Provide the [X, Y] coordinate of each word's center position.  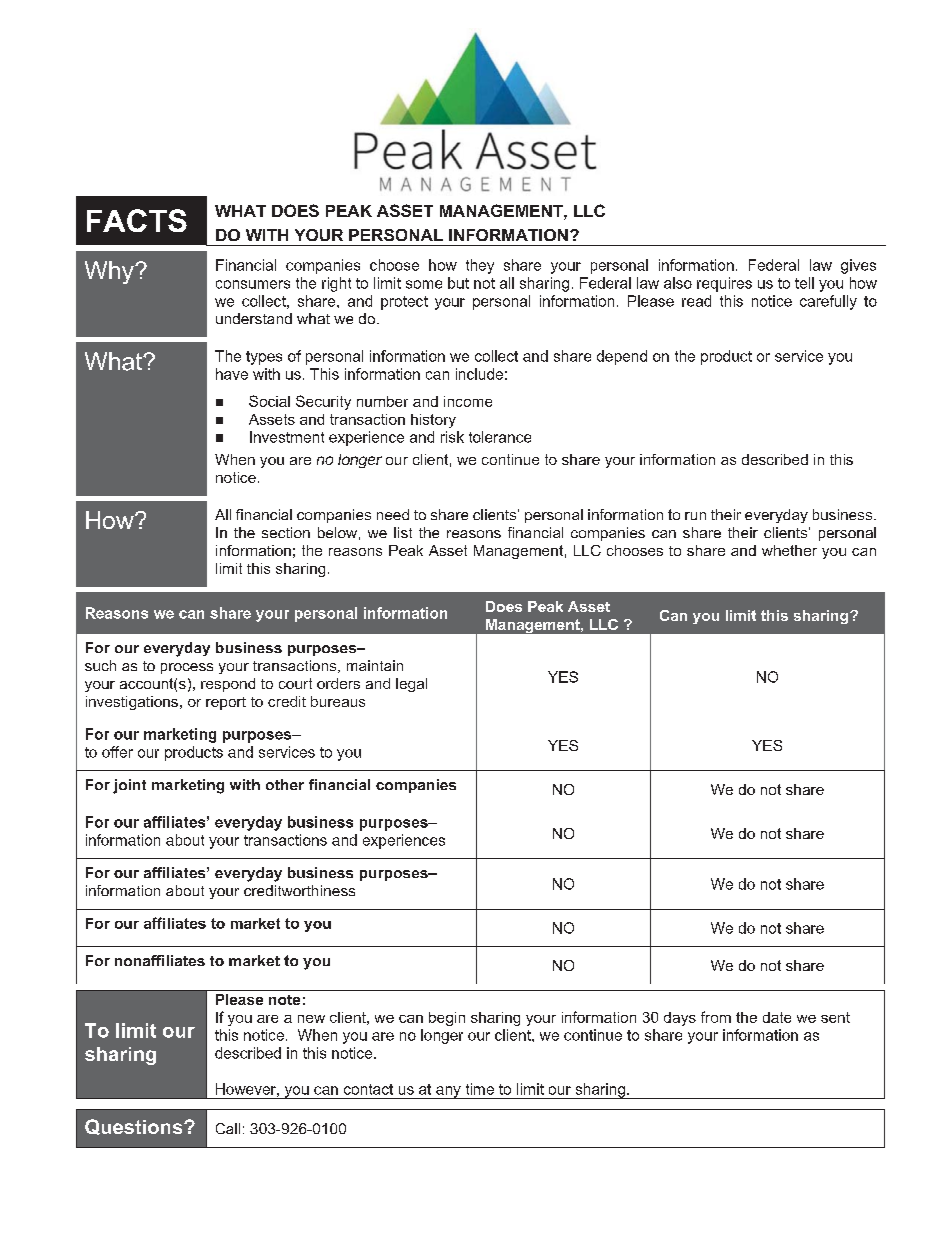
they [480, 266]
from [716, 1017]
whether [789, 550]
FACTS [137, 220]
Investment [287, 437]
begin [447, 1019]
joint [129, 786]
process [187, 668]
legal [411, 685]
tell [804, 283]
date [777, 1017]
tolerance [500, 437]
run [695, 516]
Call [228, 1128]
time [480, 1089]
